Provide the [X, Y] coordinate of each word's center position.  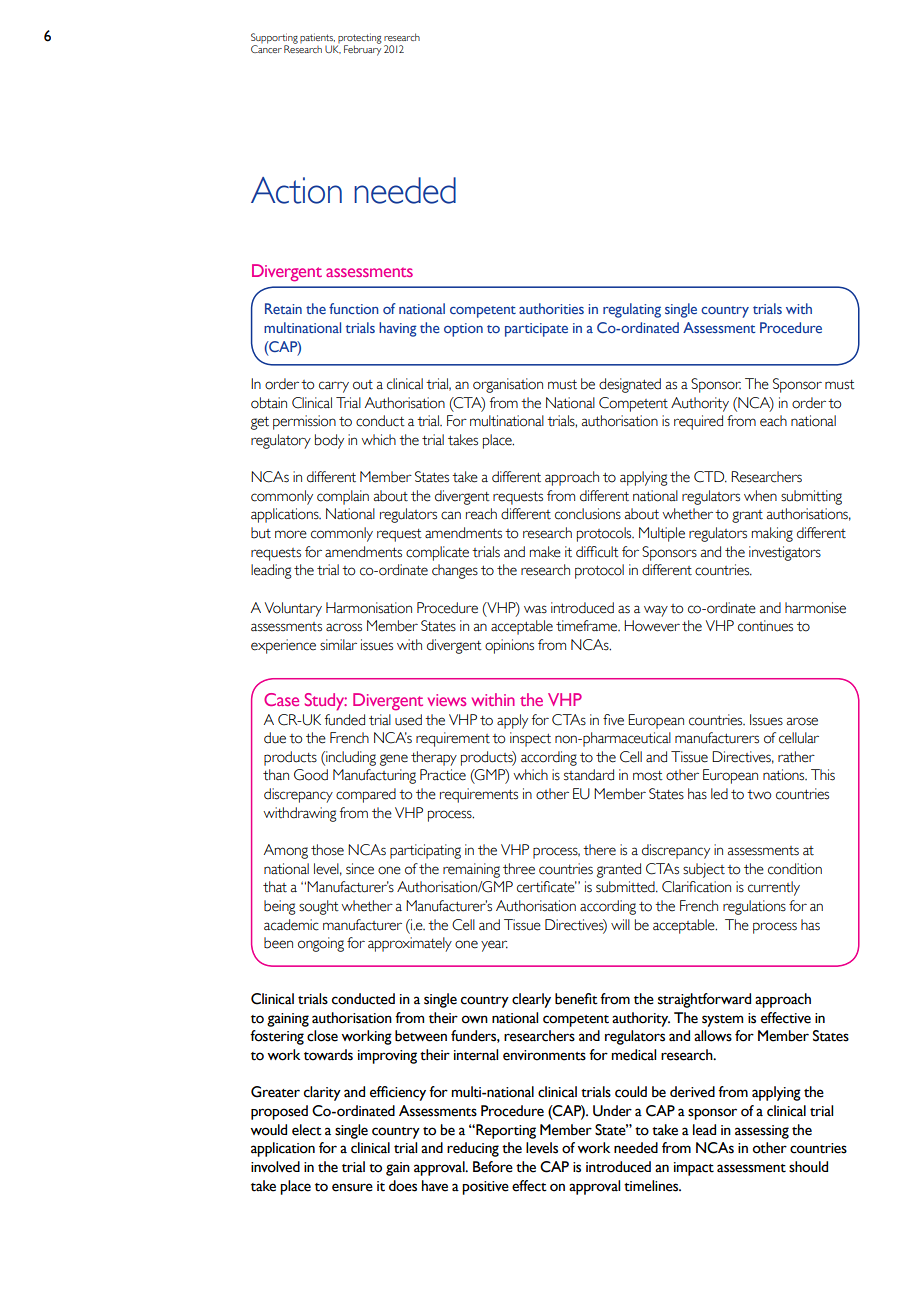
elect [307, 1130]
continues [765, 626]
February [362, 49]
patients [317, 39]
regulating [632, 310]
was [535, 609]
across [344, 627]
